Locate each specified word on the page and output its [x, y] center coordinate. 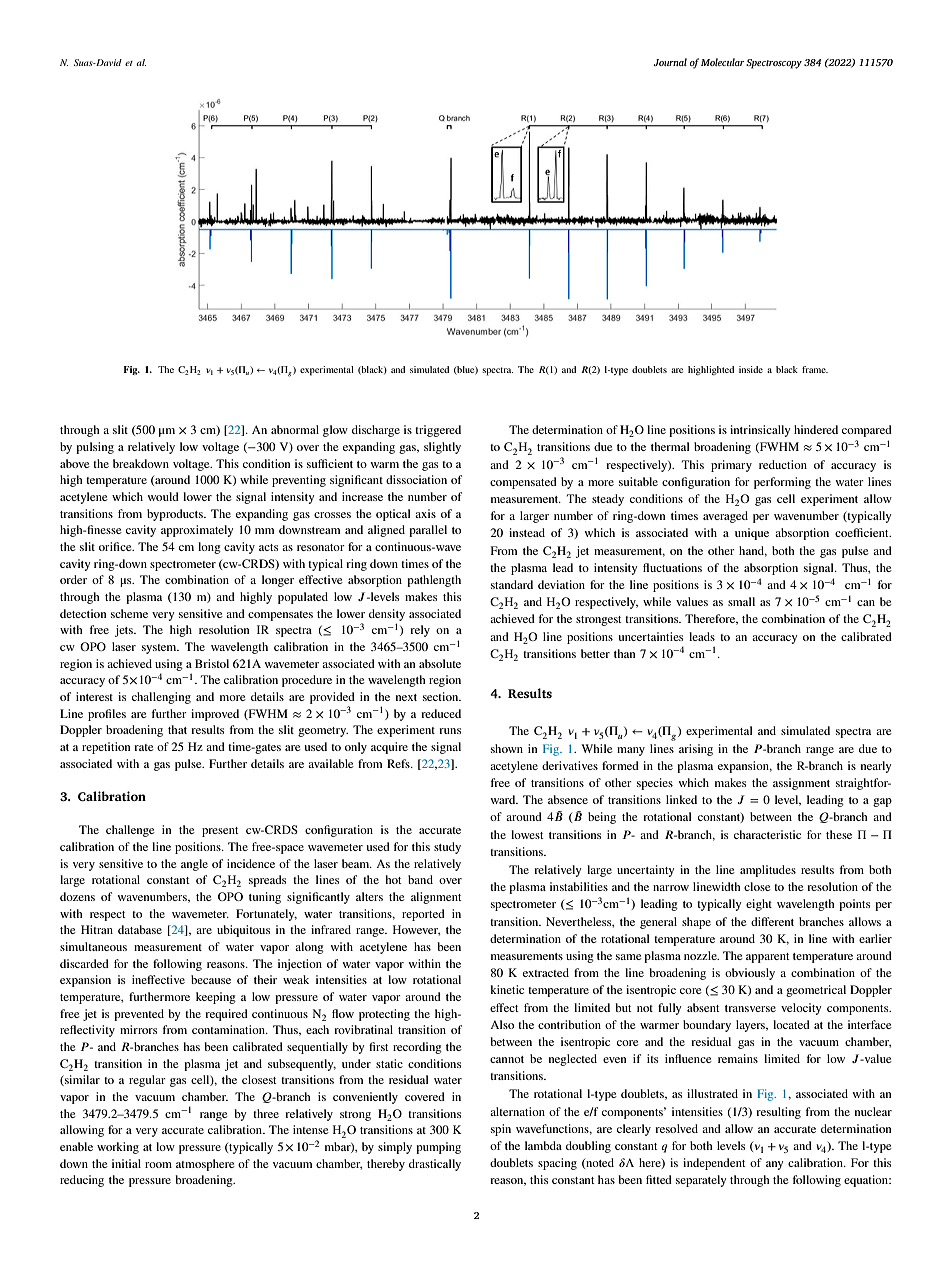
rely [420, 631]
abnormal [295, 429]
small [741, 601]
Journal [670, 62]
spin [501, 1130]
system [160, 649]
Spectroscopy [774, 64]
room [158, 1165]
